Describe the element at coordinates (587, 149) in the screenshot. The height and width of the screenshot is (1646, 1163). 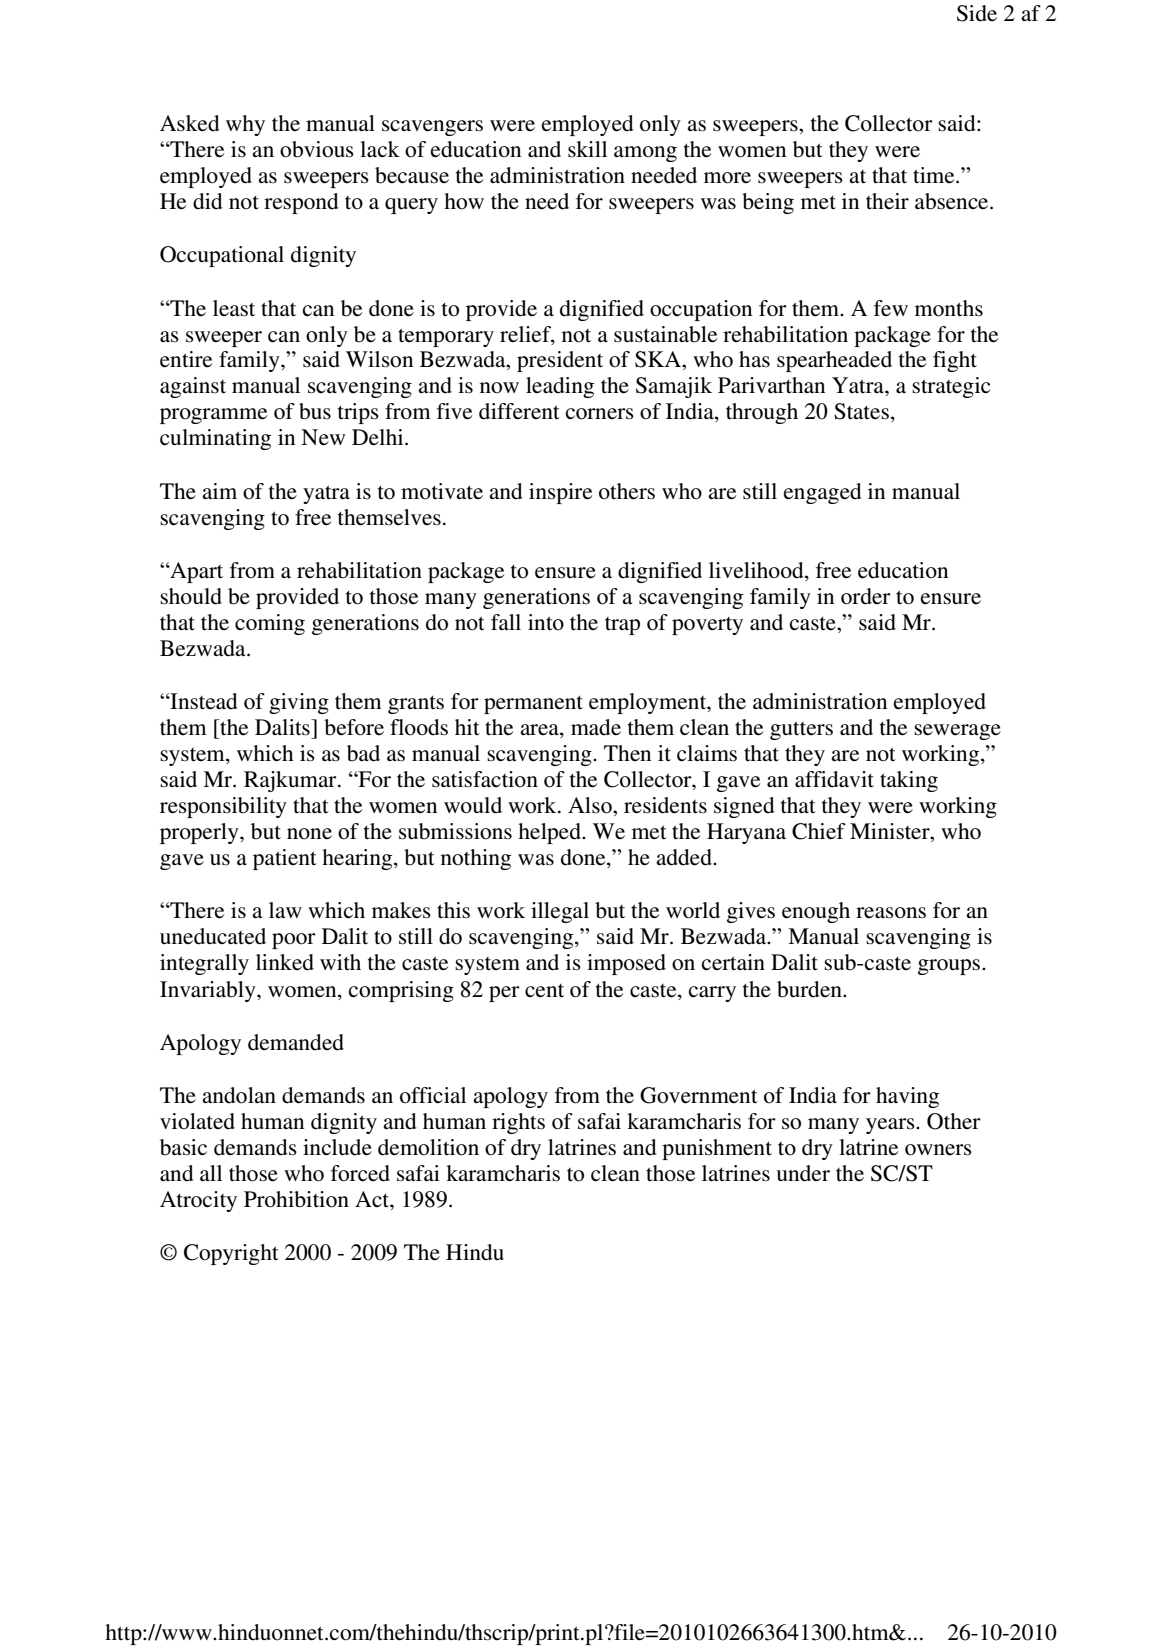
I see `skill` at that location.
